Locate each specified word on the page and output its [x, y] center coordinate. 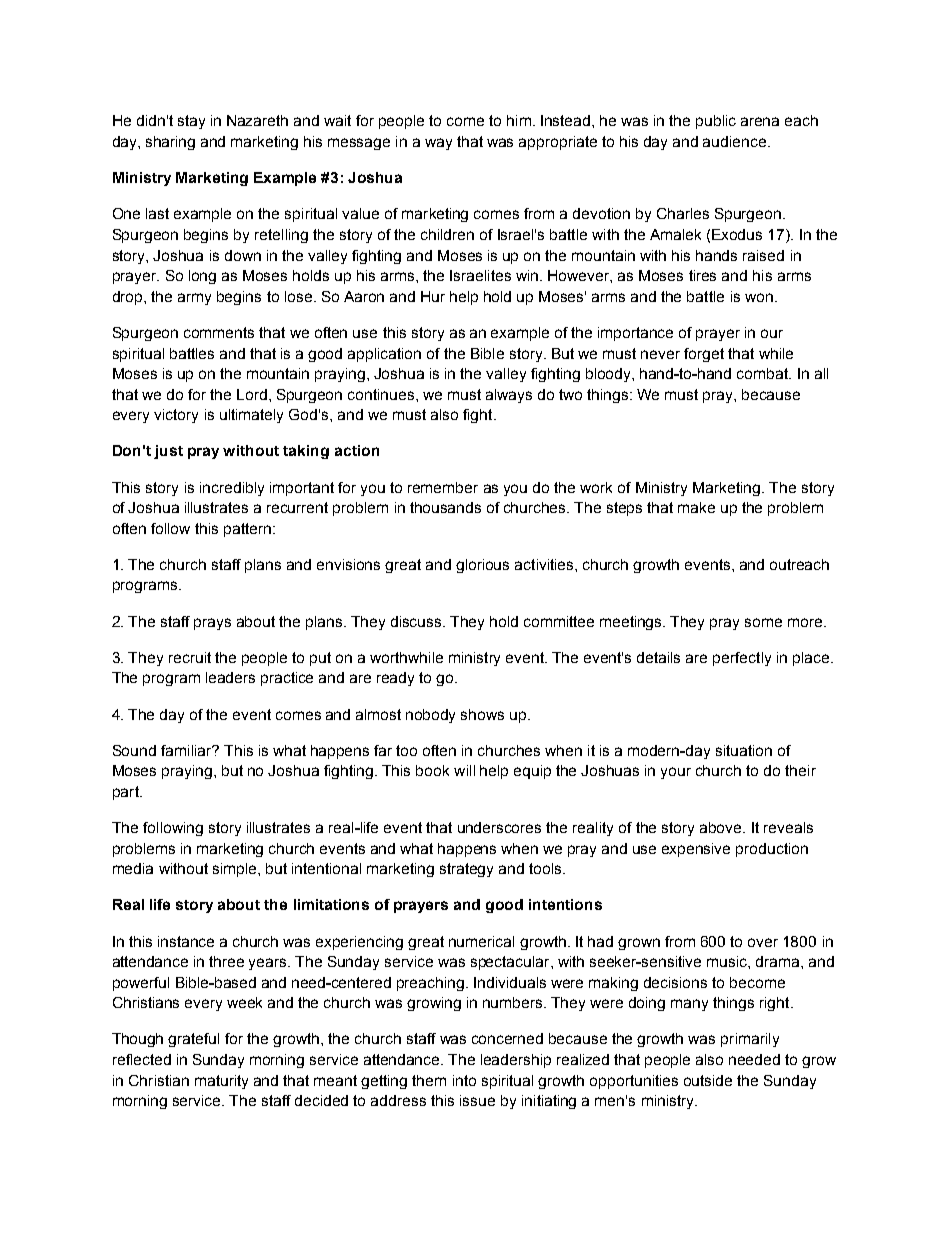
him [519, 120]
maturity [221, 1082]
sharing [170, 143]
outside [708, 1080]
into [464, 1080]
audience [734, 141]
